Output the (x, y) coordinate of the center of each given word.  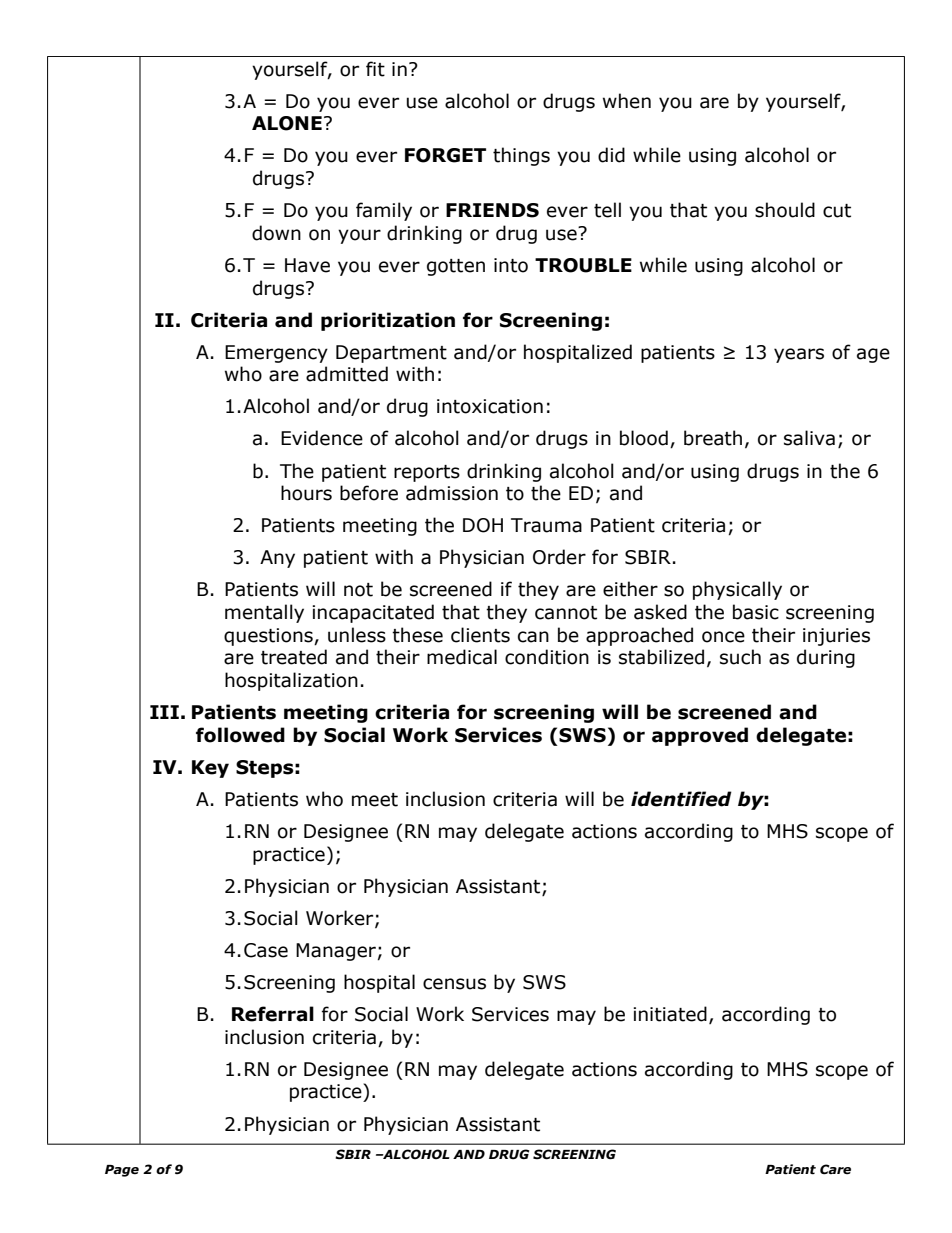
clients (480, 635)
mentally (264, 613)
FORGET (445, 155)
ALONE (287, 123)
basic (756, 612)
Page (122, 1171)
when (627, 101)
